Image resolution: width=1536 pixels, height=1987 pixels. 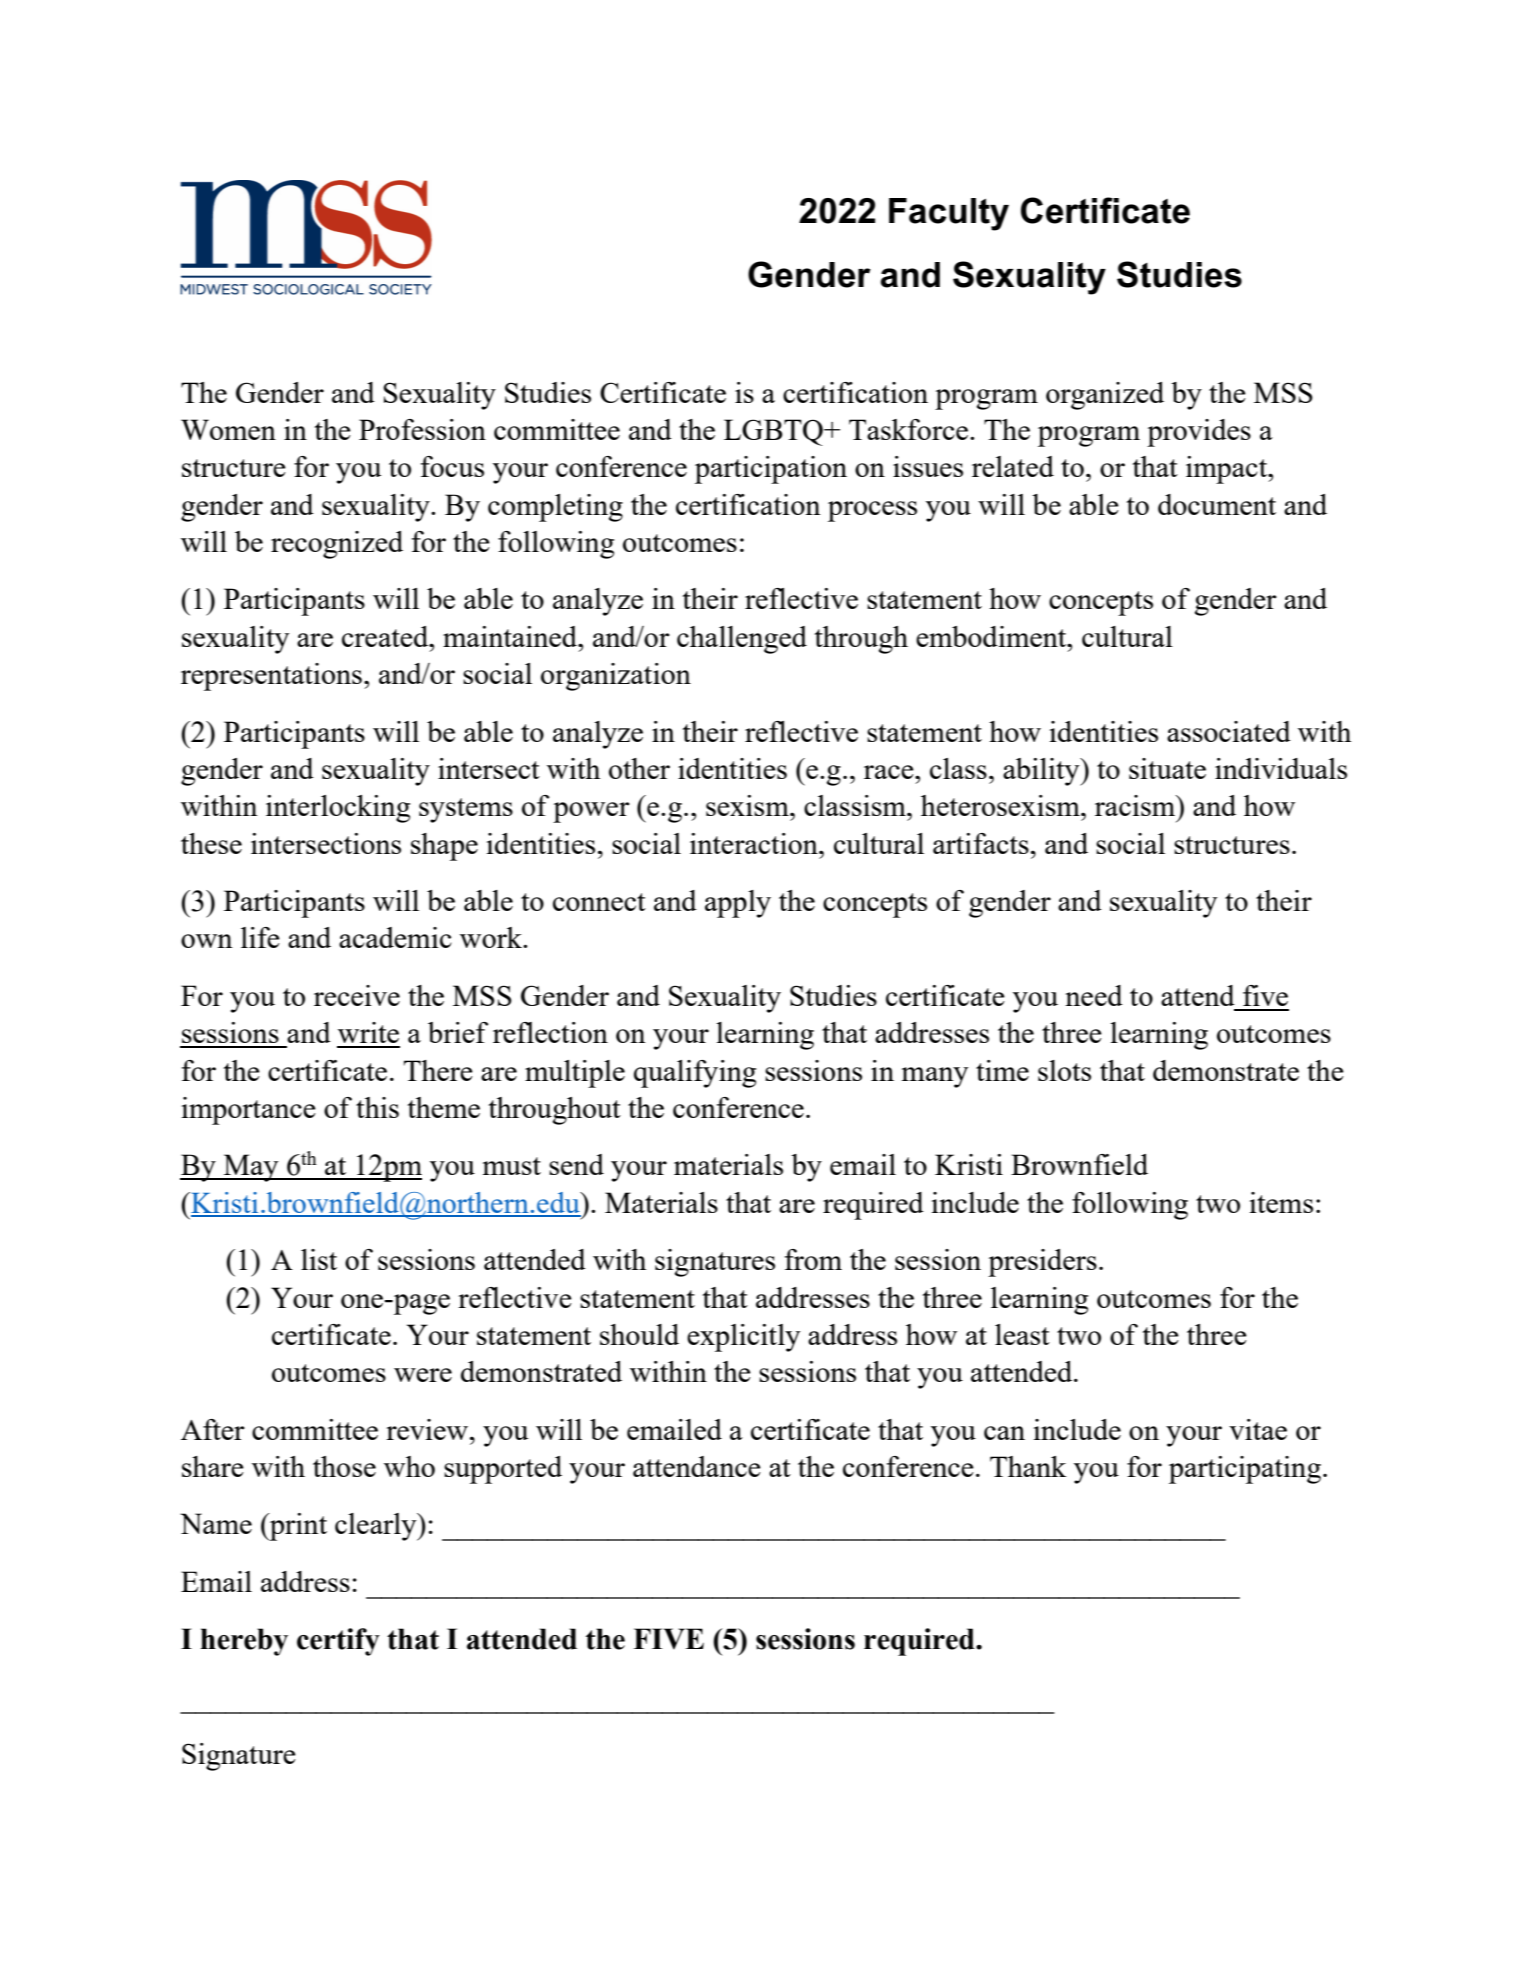 I want to click on participating, so click(x=1245, y=1470).
